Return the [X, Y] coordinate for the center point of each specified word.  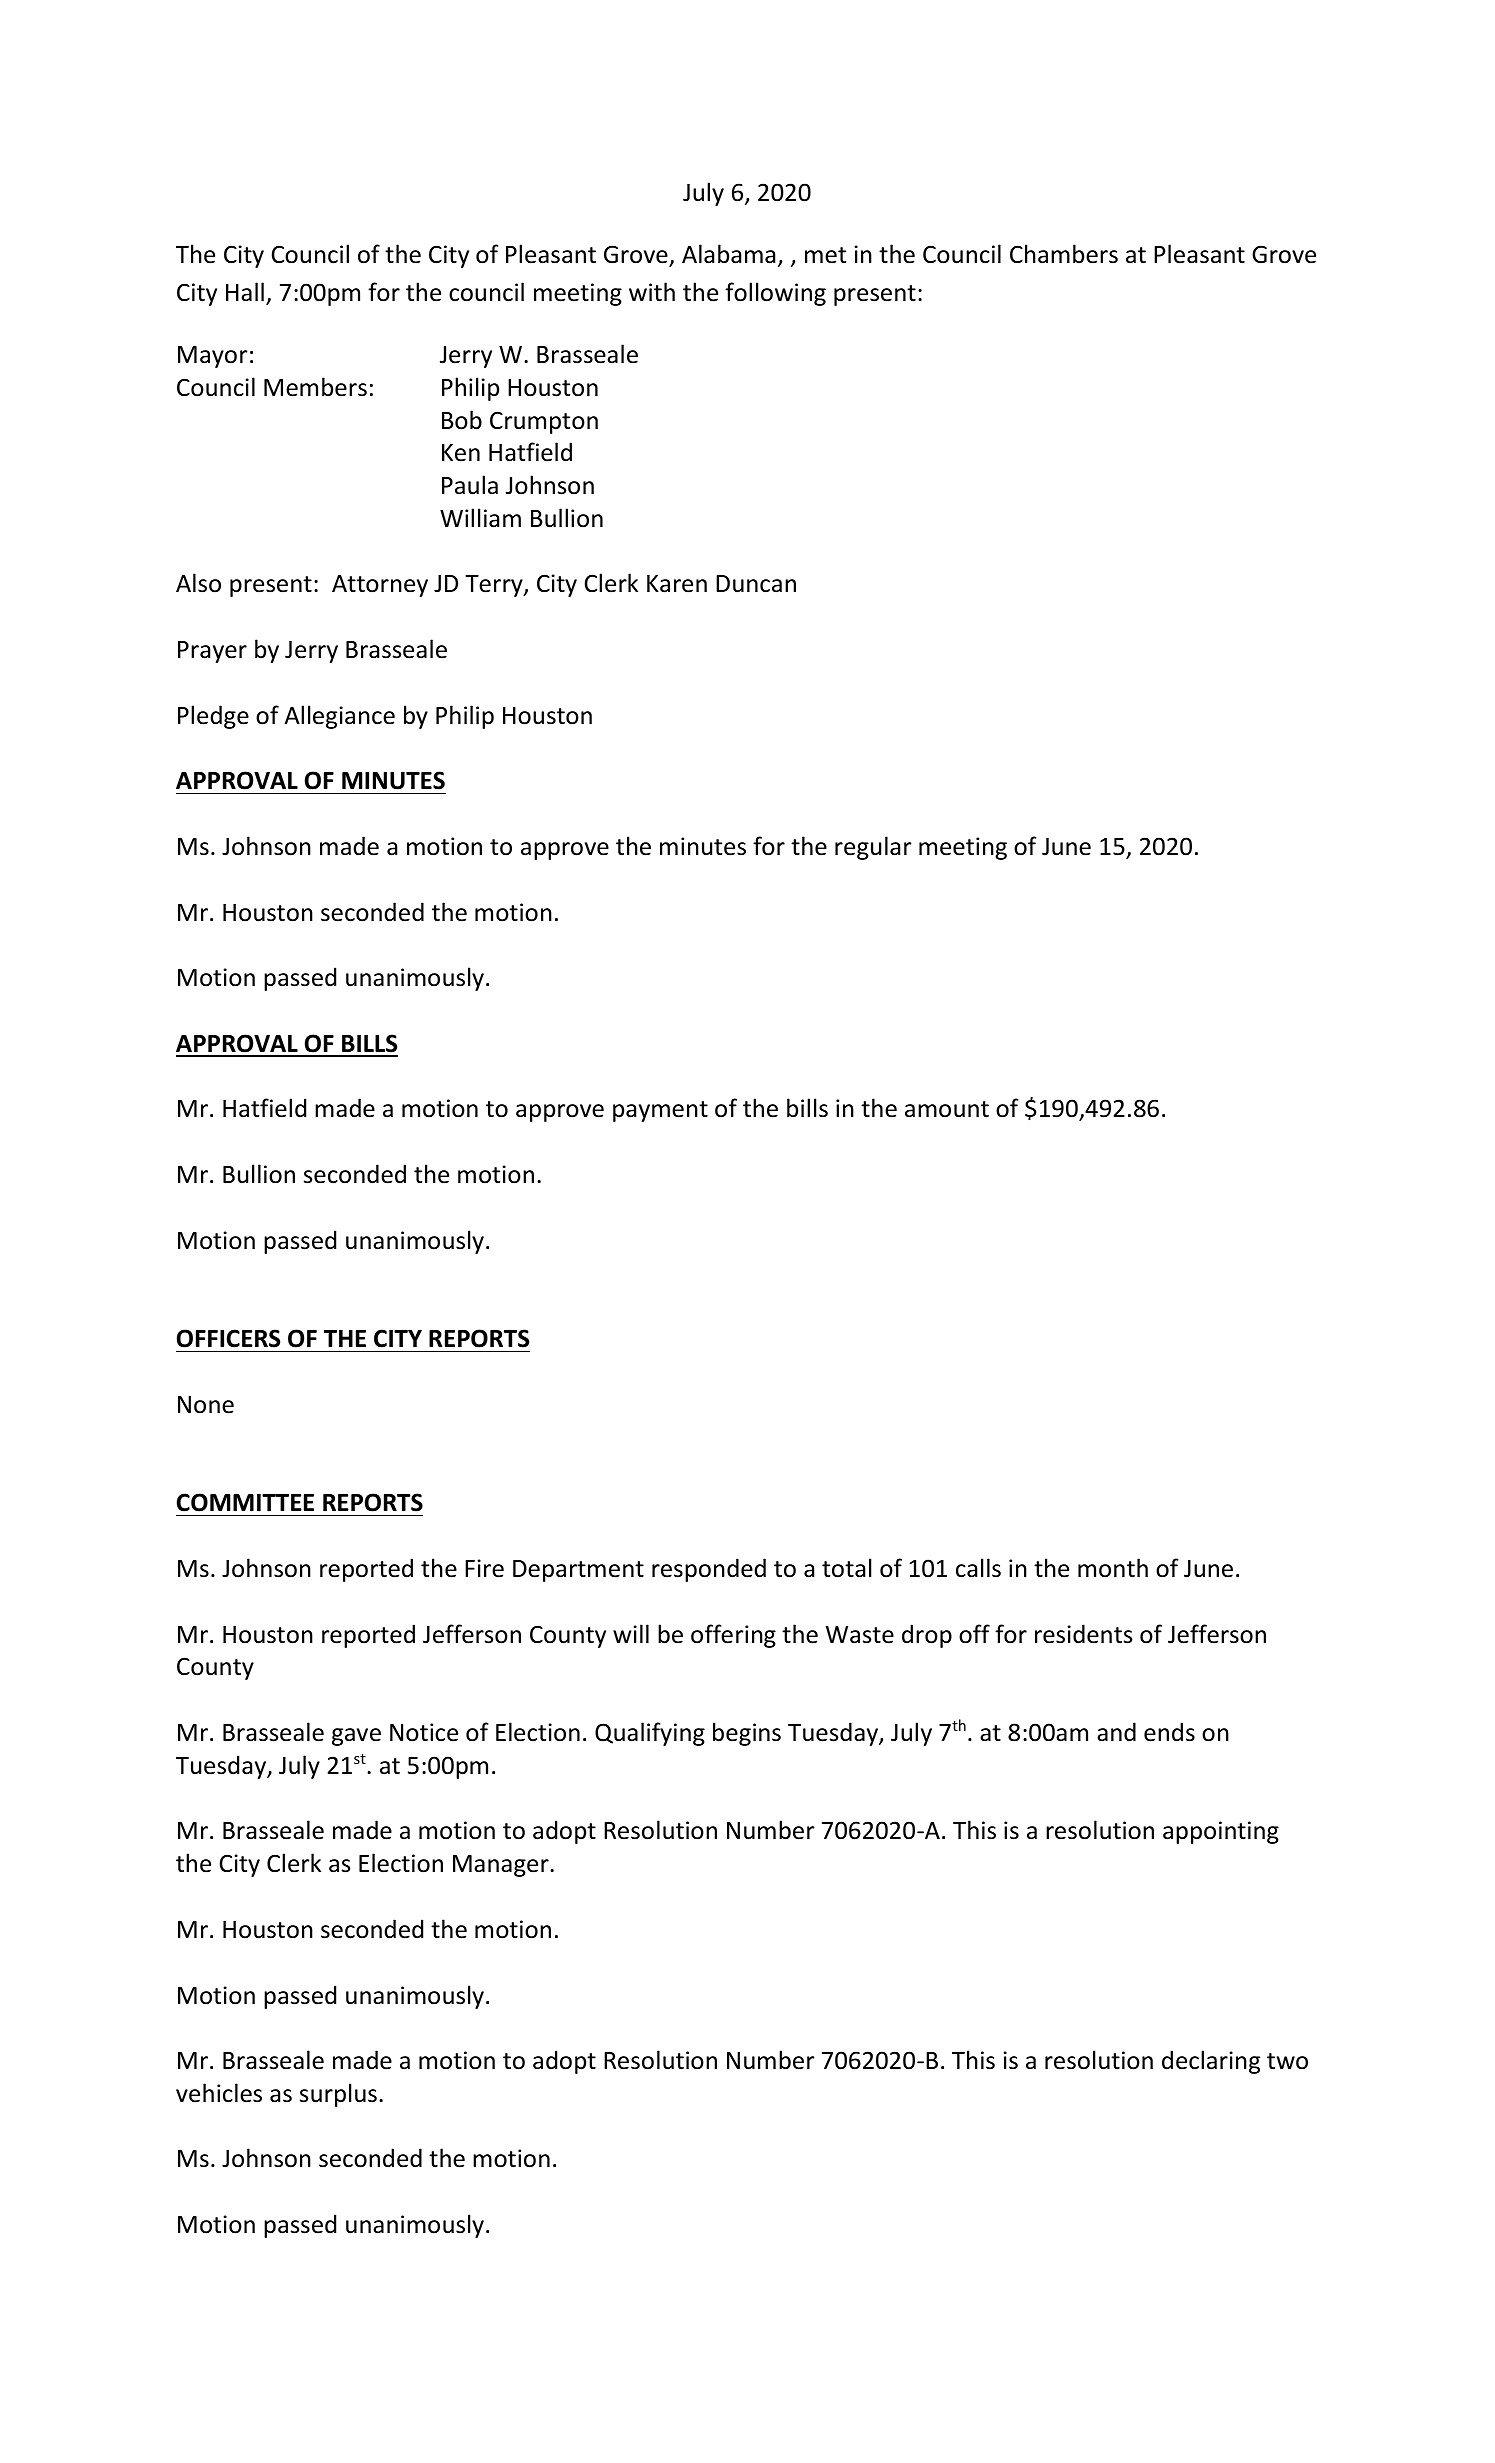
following [775, 294]
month [1113, 1568]
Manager [502, 1866]
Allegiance [339, 717]
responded [709, 1570]
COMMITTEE [245, 1502]
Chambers [1064, 254]
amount [947, 1109]
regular [873, 848]
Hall [245, 292]
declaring [1211, 2062]
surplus [338, 2095]
